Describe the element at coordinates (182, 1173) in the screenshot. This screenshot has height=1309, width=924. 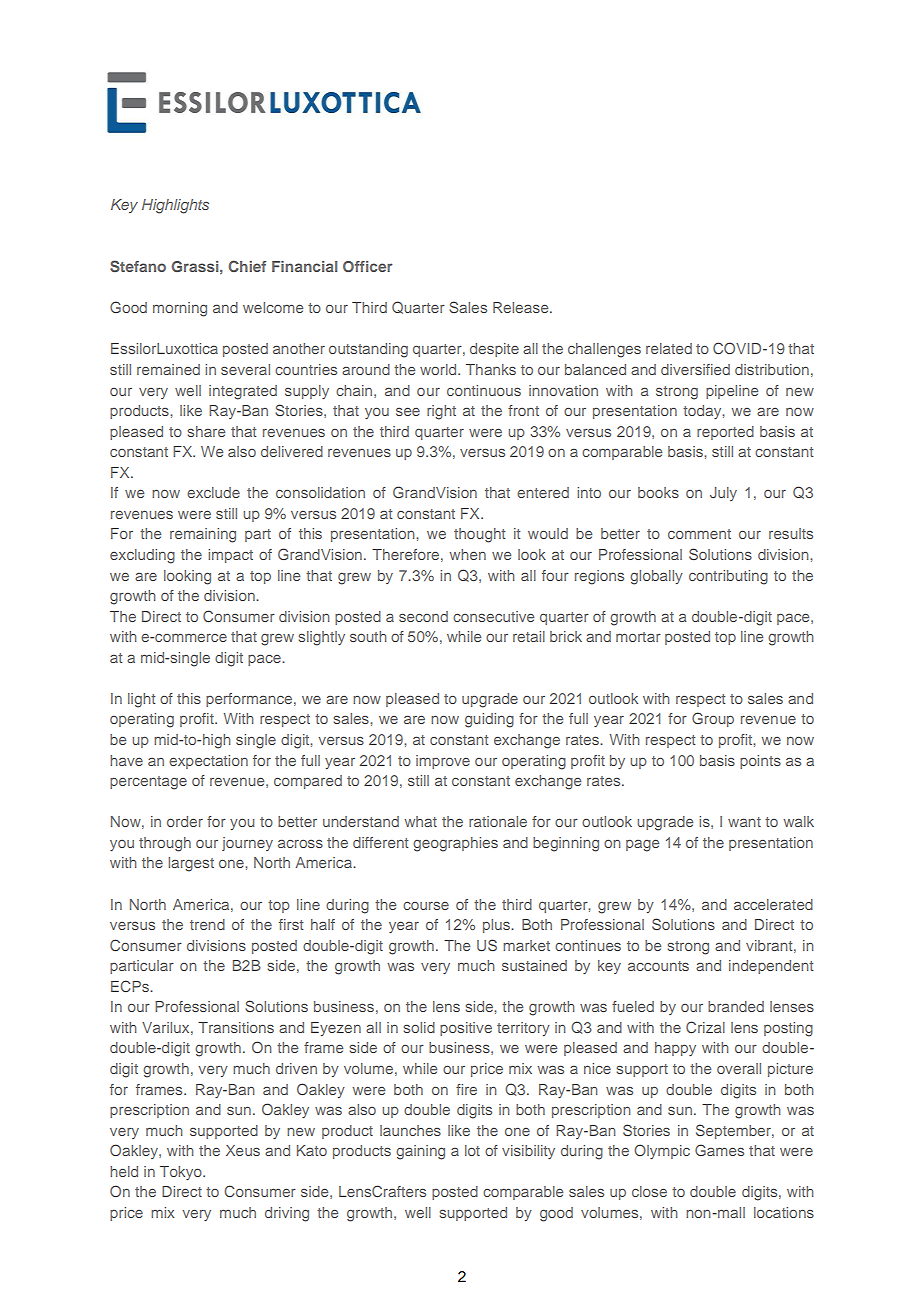
I see `Tokyo` at that location.
